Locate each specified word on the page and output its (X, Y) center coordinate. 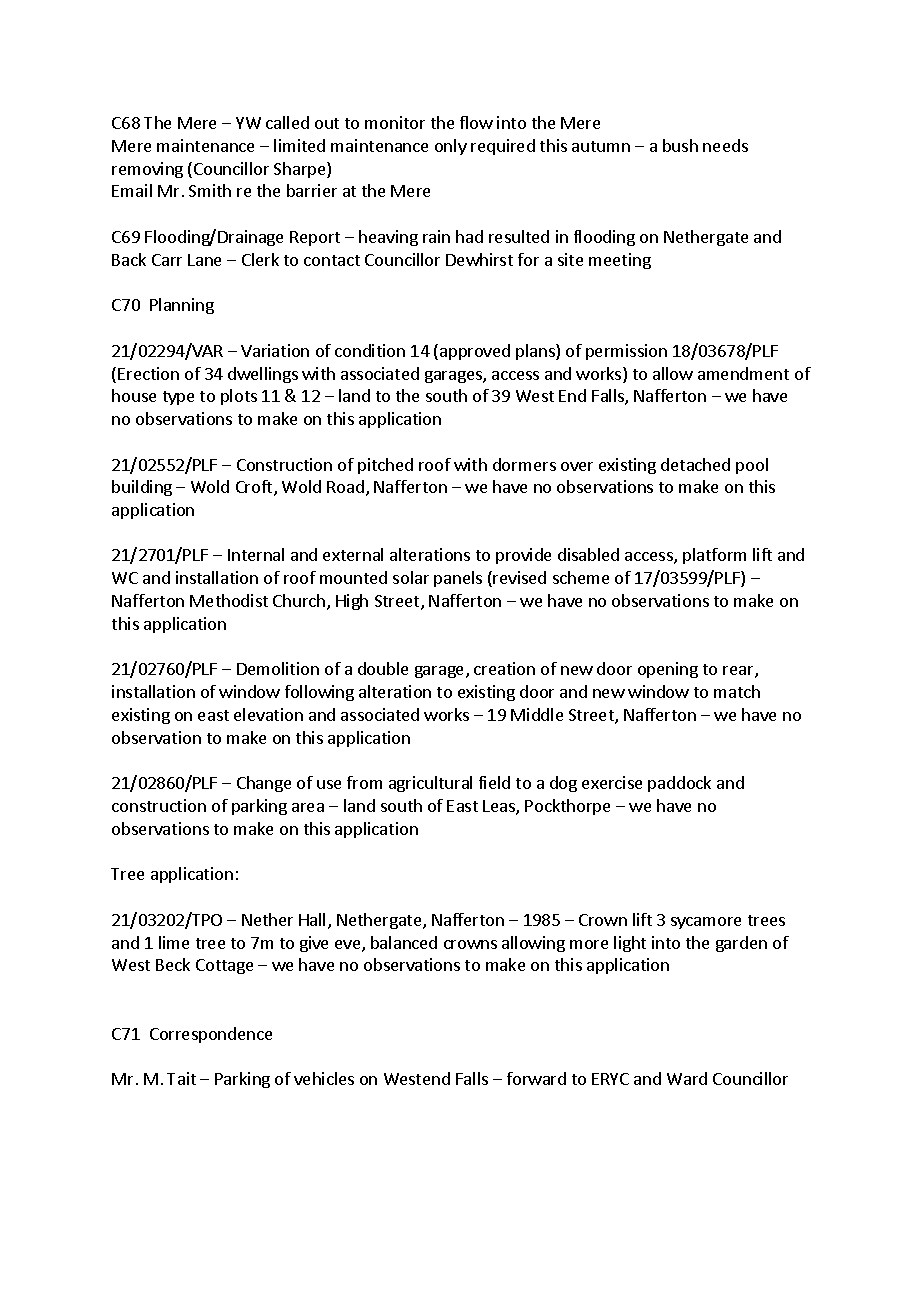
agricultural (430, 784)
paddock (679, 784)
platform (714, 556)
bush (680, 145)
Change (264, 784)
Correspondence (211, 1035)
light (630, 944)
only (451, 147)
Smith (210, 190)
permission (626, 352)
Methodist (229, 600)
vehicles (324, 1078)
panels (458, 579)
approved (475, 352)
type (178, 398)
